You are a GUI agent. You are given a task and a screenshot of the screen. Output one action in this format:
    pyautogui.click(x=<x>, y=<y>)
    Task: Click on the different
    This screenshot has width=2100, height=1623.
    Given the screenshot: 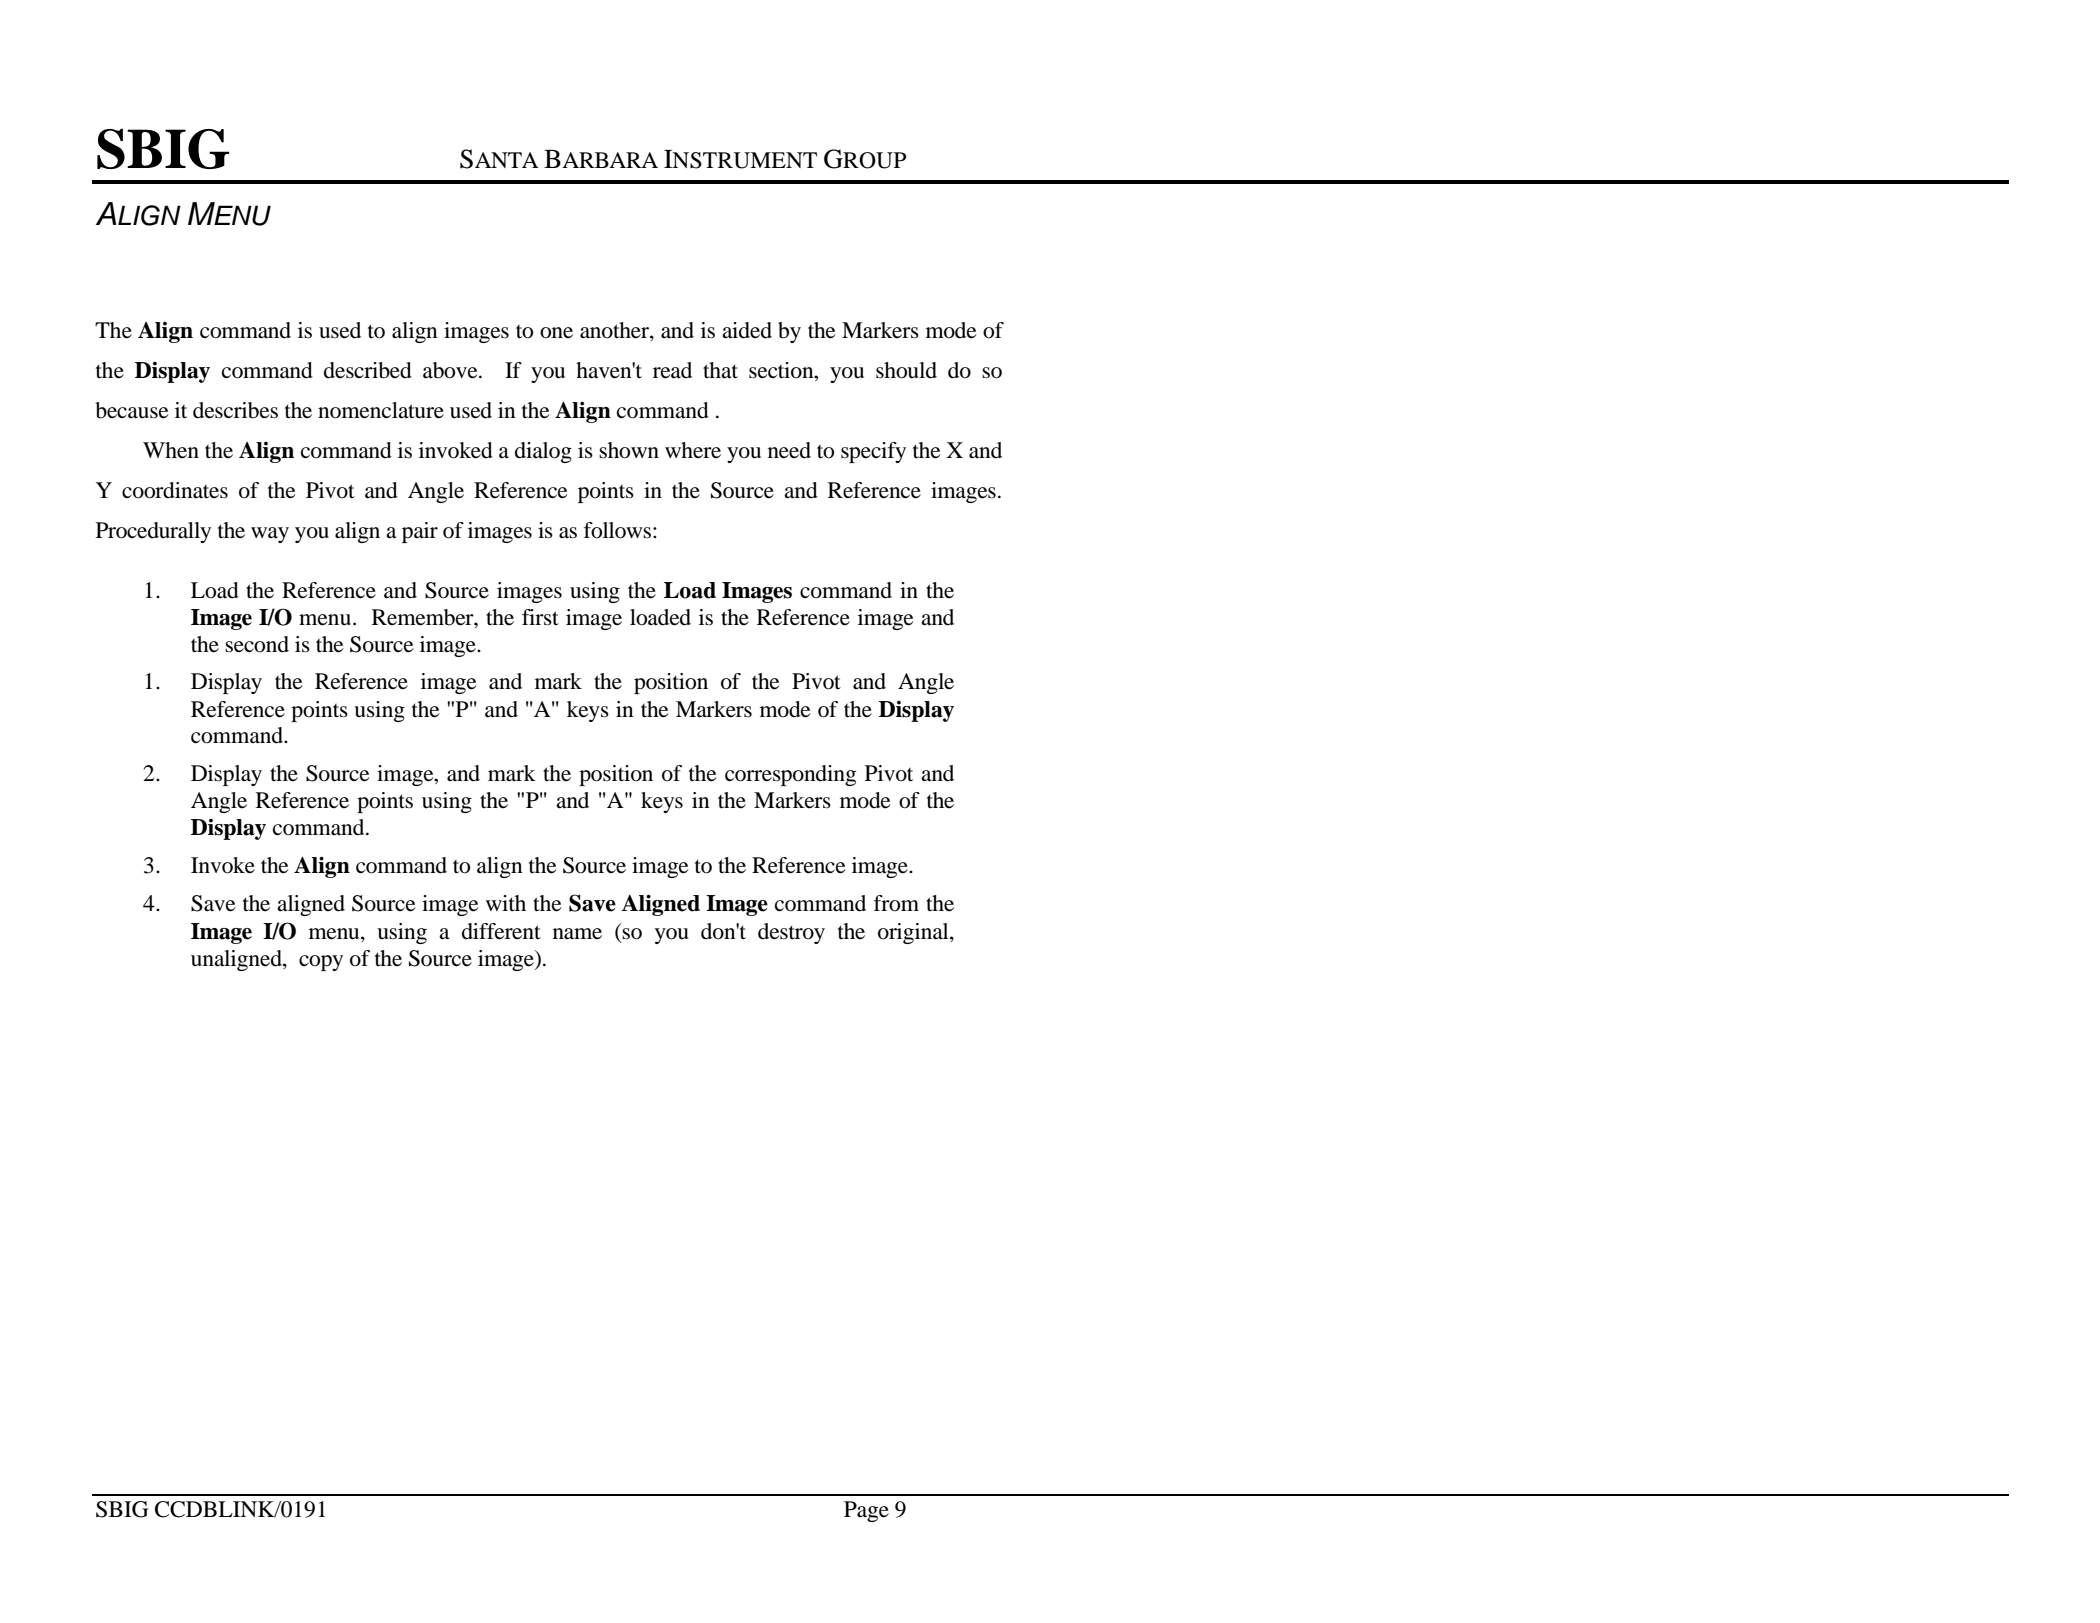 What is the action you would take?
    pyautogui.click(x=501, y=931)
